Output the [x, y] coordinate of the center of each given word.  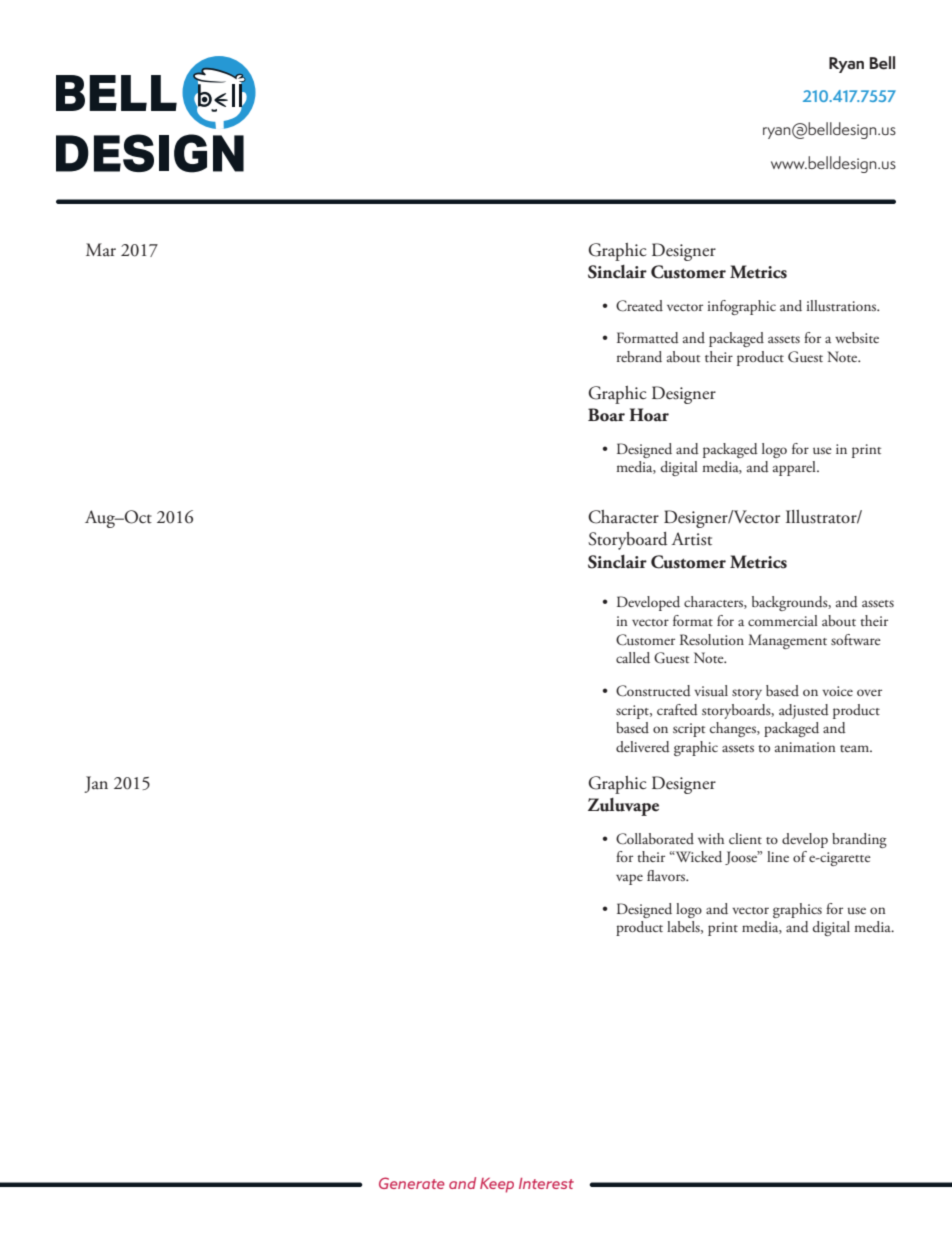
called [633, 658]
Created [639, 306]
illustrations [843, 305]
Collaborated [655, 839]
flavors [667, 875]
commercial [783, 620]
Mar [101, 250]
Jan [96, 784]
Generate [412, 1183]
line [778, 856]
